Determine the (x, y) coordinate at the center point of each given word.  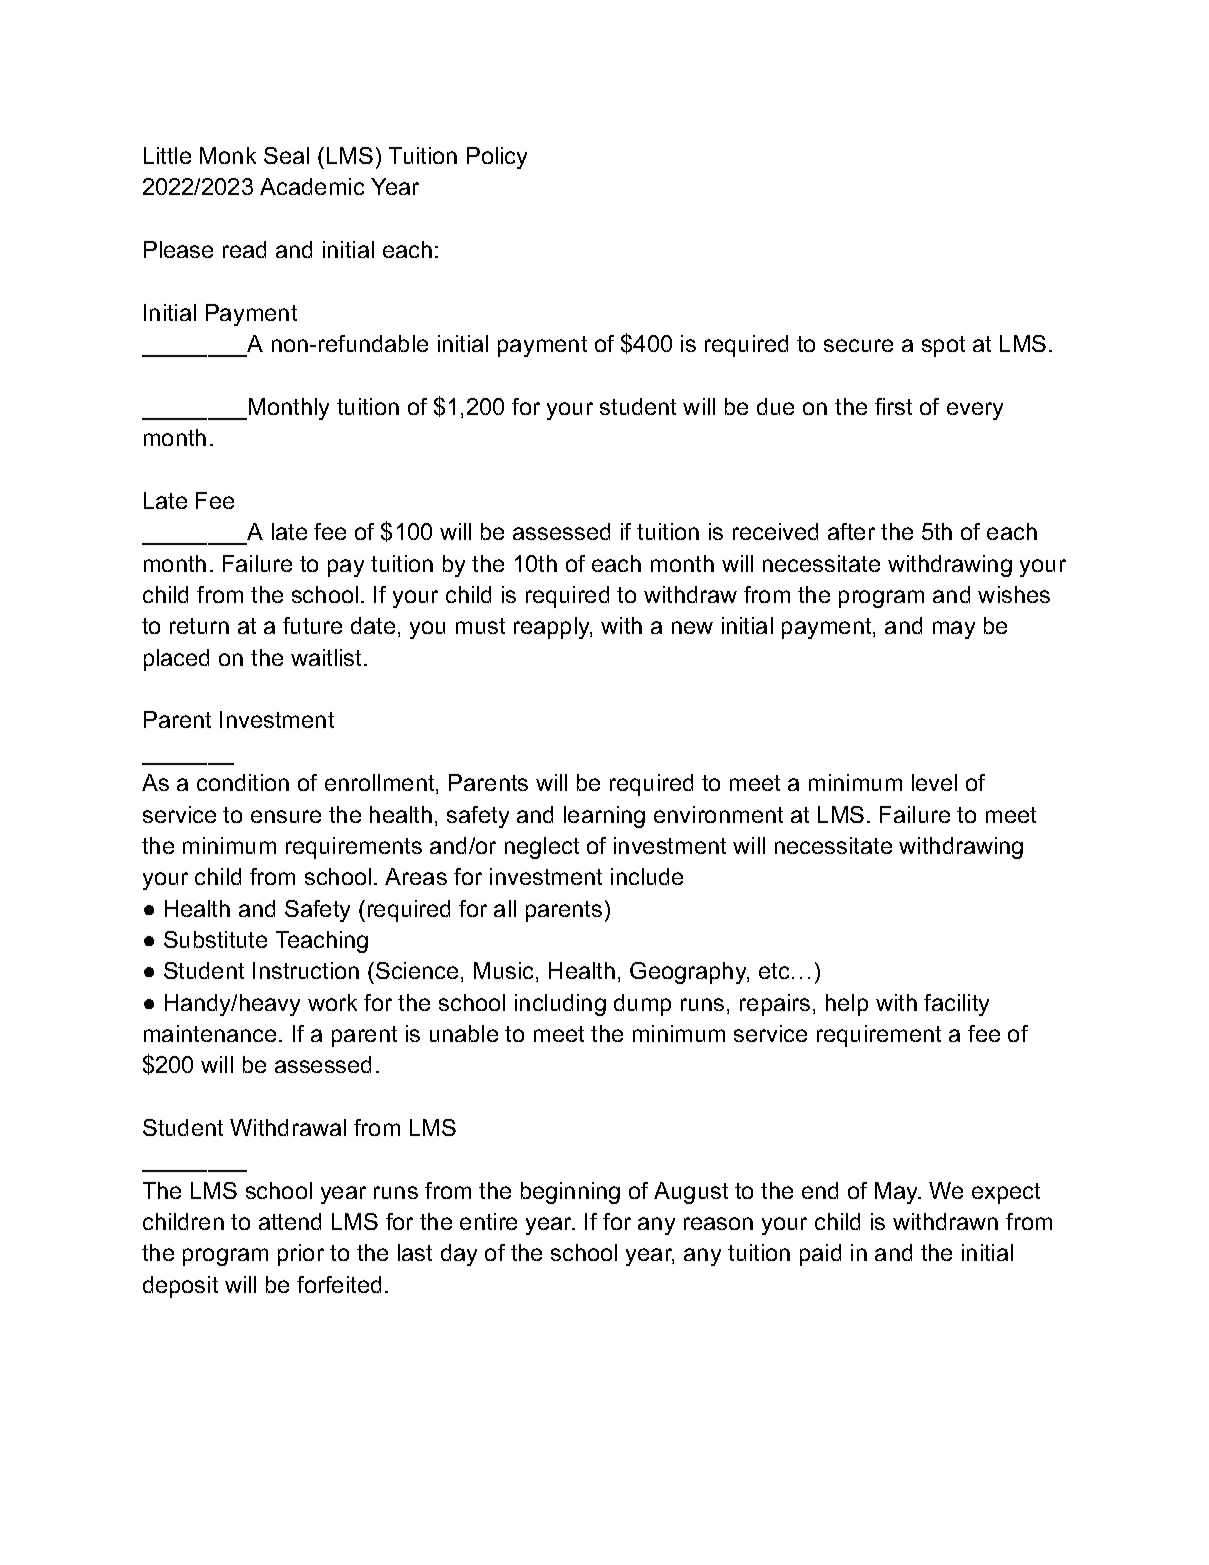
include (647, 876)
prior (301, 1255)
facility (956, 1005)
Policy (497, 158)
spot (943, 346)
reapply (553, 628)
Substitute (215, 939)
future (312, 625)
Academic (312, 186)
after (851, 531)
